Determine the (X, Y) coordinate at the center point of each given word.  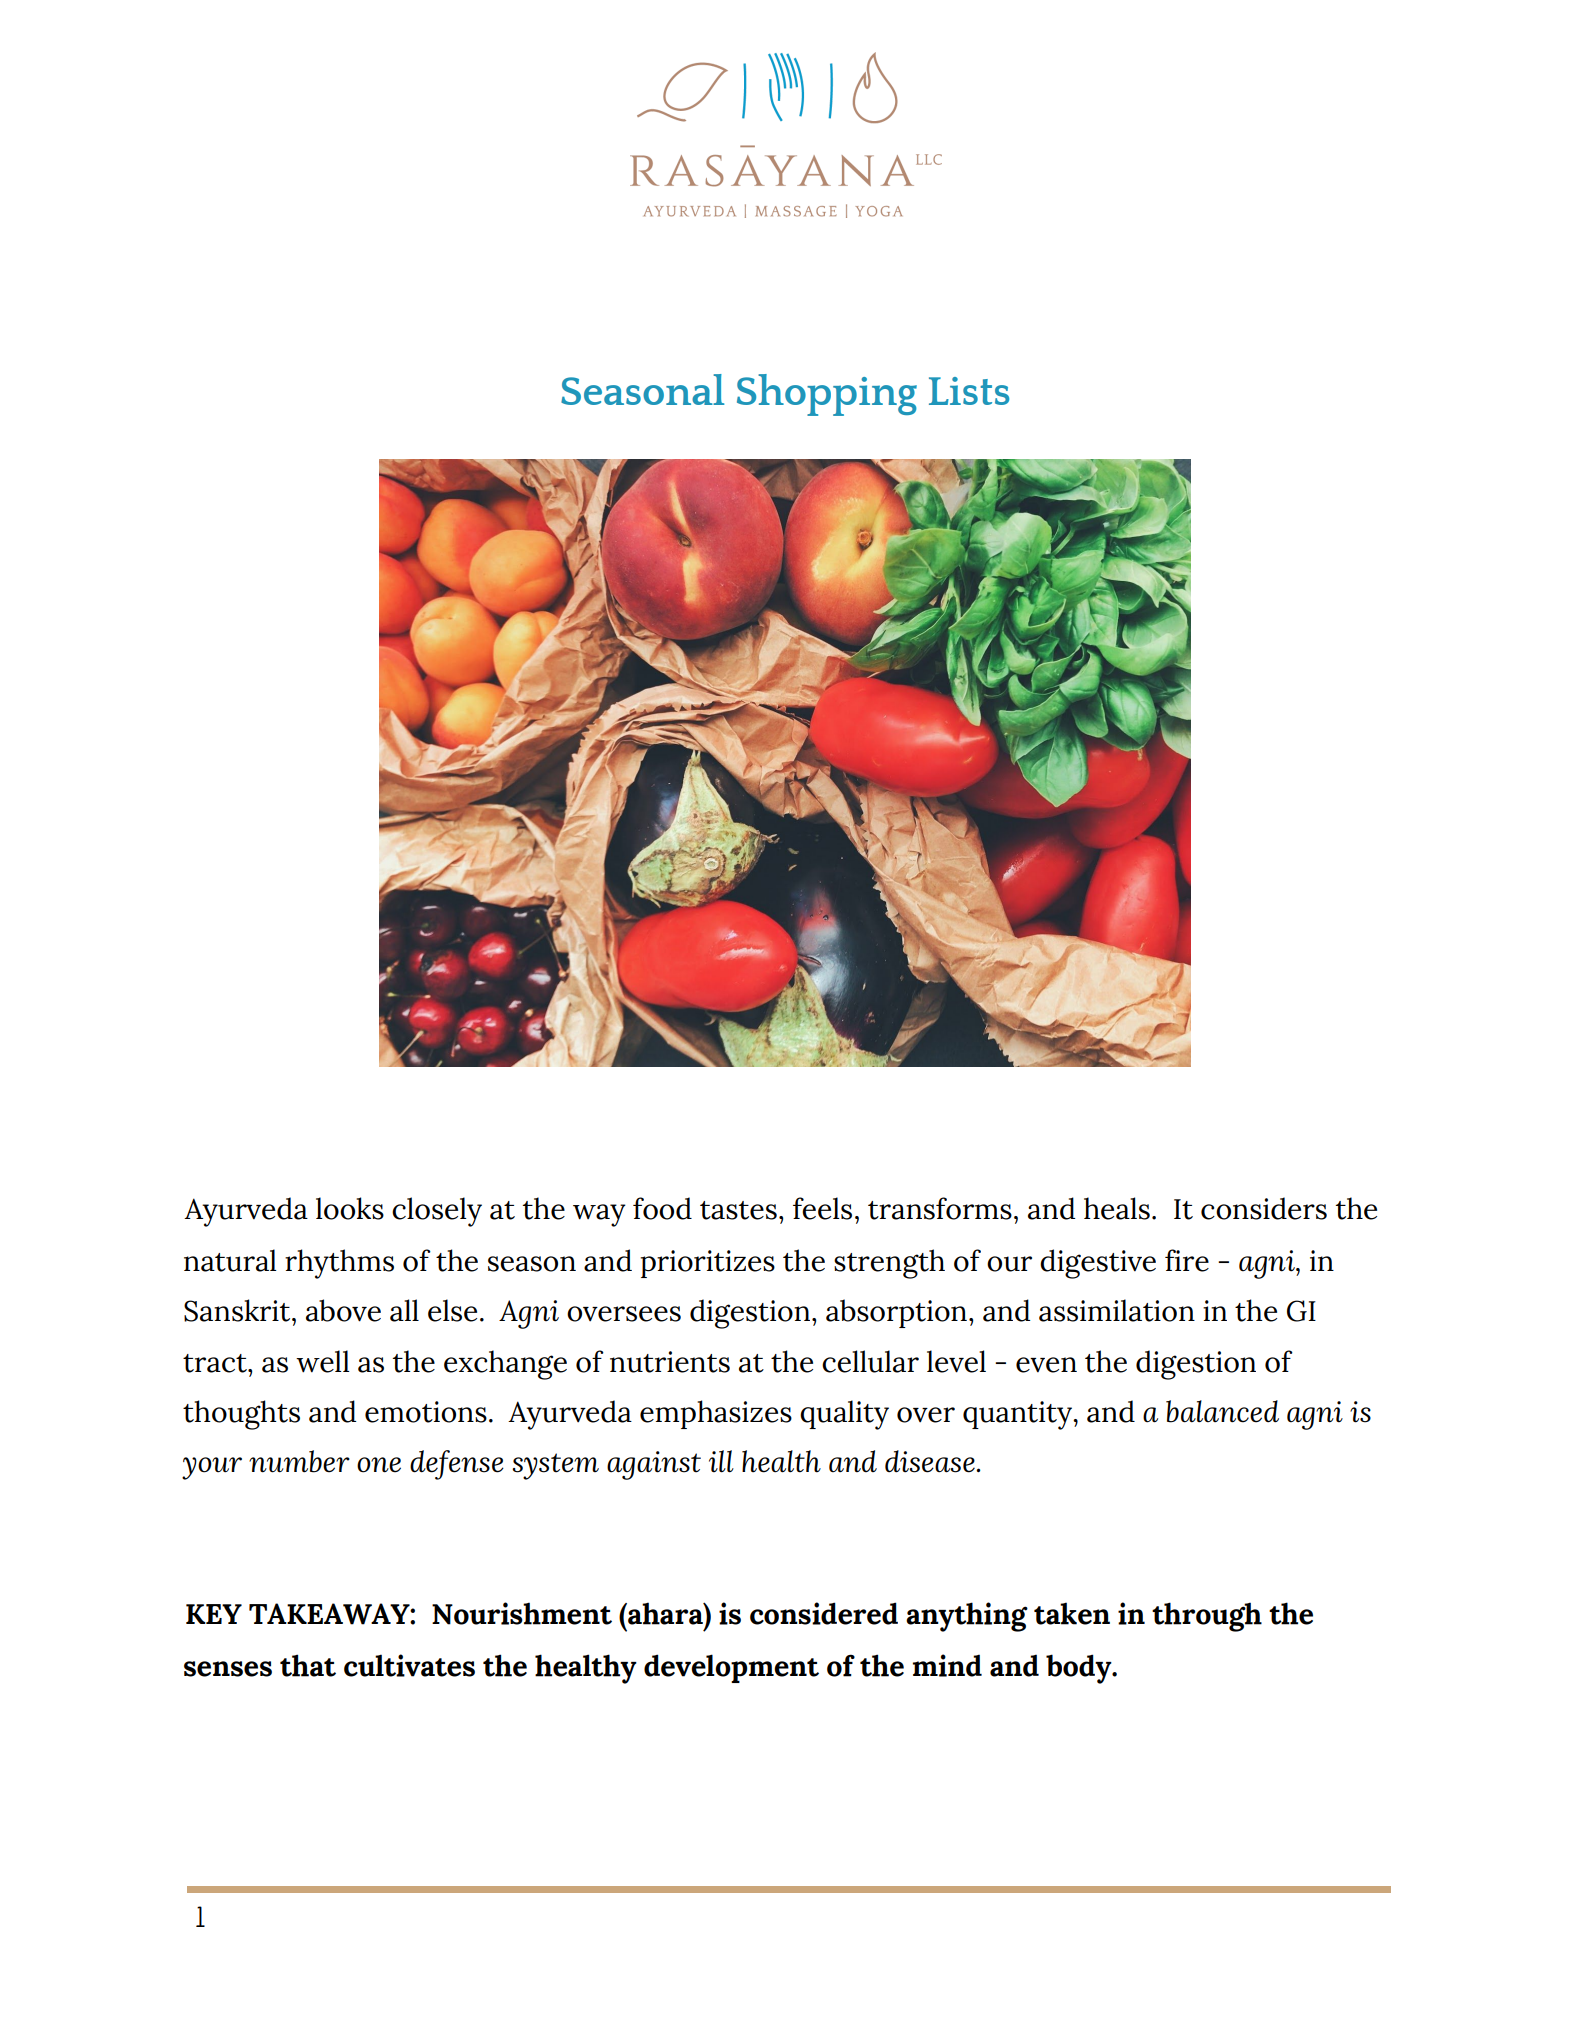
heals (1117, 1208)
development (731, 1668)
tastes (738, 1210)
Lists (969, 391)
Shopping (827, 395)
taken (1072, 1613)
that (308, 1665)
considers (1264, 1208)
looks (350, 1208)
